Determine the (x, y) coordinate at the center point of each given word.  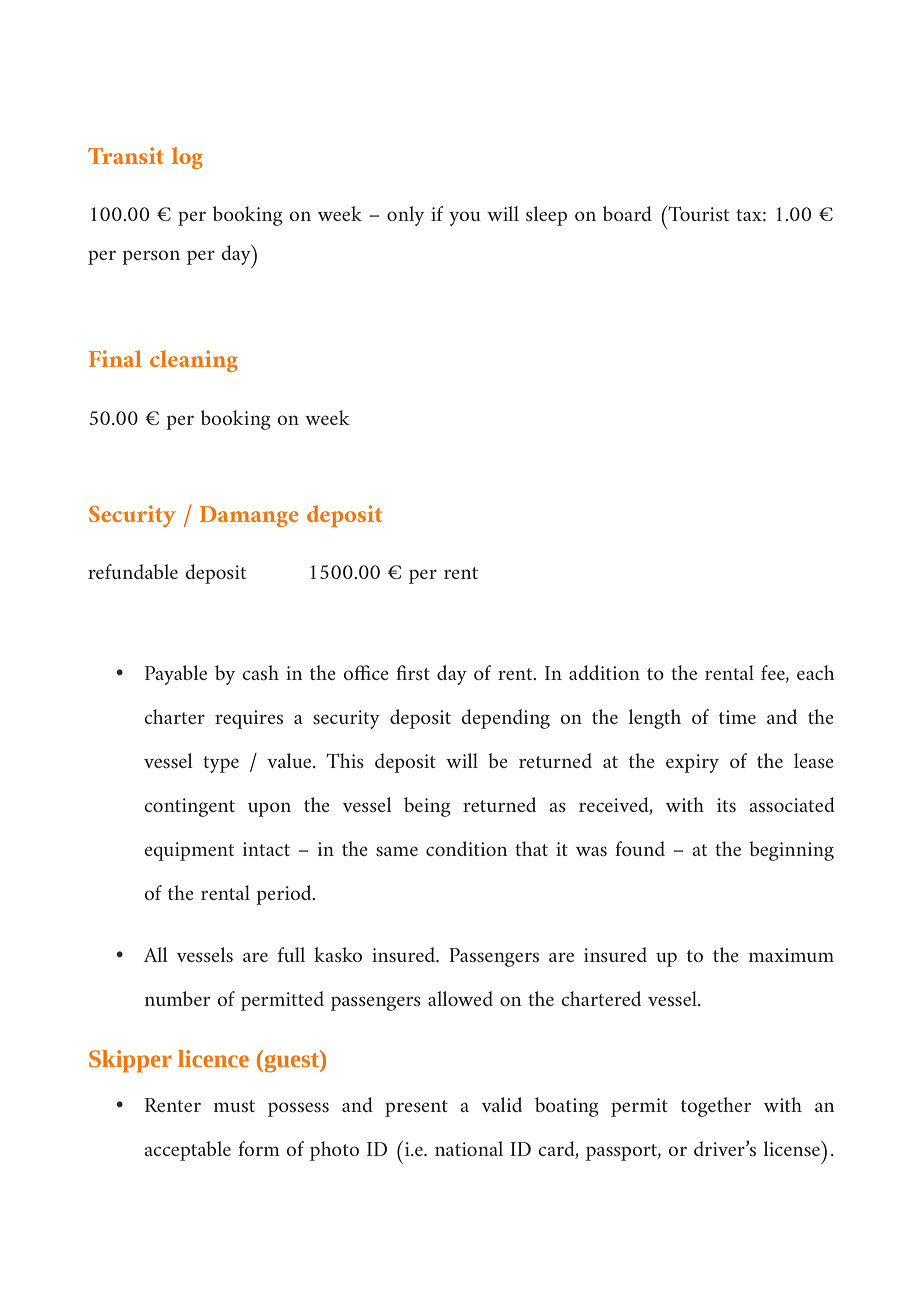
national (469, 1148)
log (187, 158)
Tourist (697, 213)
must (234, 1106)
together (716, 1107)
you (465, 218)
